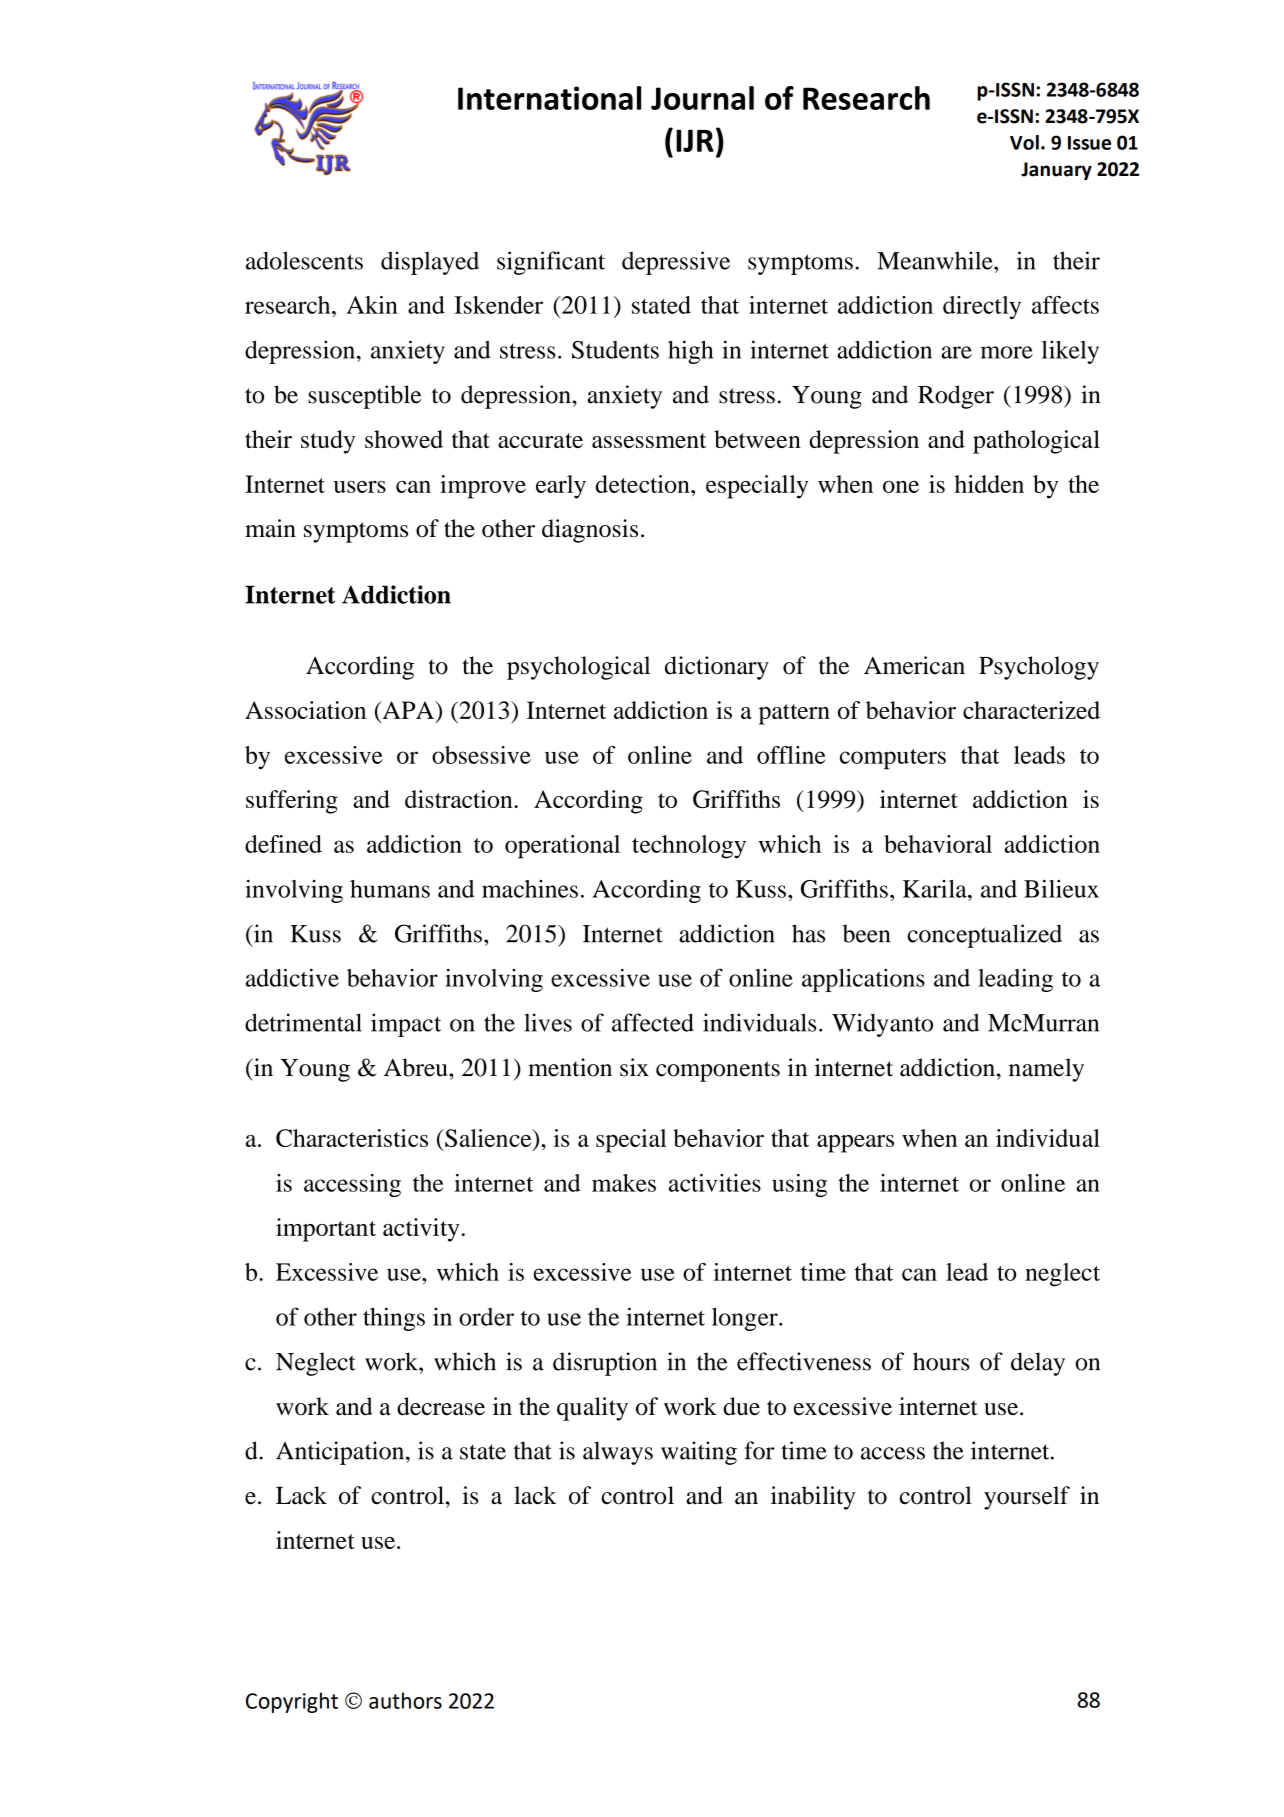  Describe the element at coordinates (394, 1319) in the screenshot. I see `things` at that location.
